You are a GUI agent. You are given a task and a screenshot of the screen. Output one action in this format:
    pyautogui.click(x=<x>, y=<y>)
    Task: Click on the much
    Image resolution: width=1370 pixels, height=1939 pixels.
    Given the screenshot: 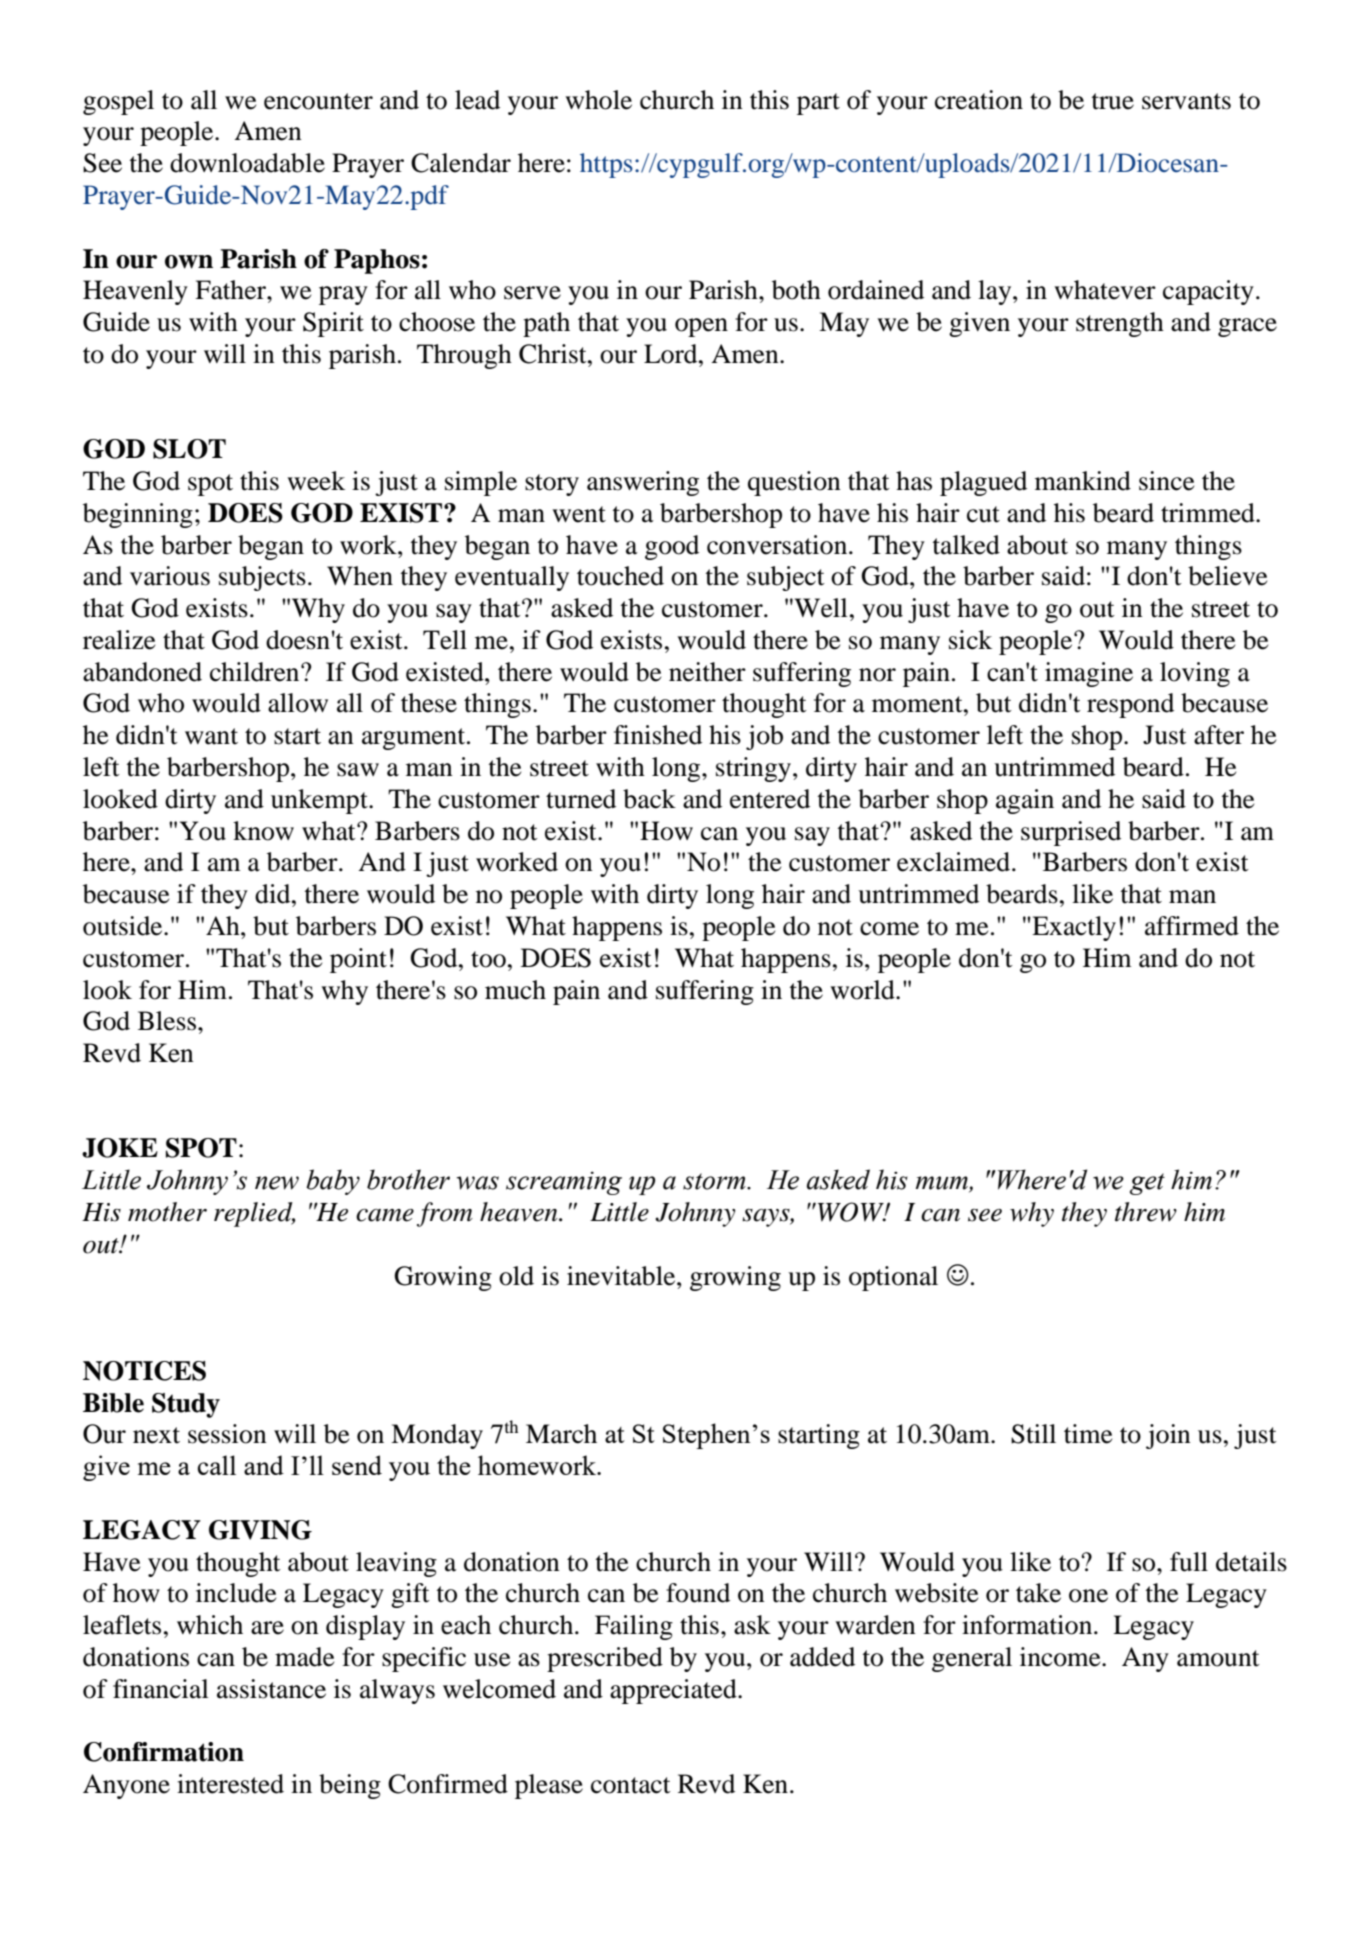 What is the action you would take?
    pyautogui.click(x=515, y=990)
